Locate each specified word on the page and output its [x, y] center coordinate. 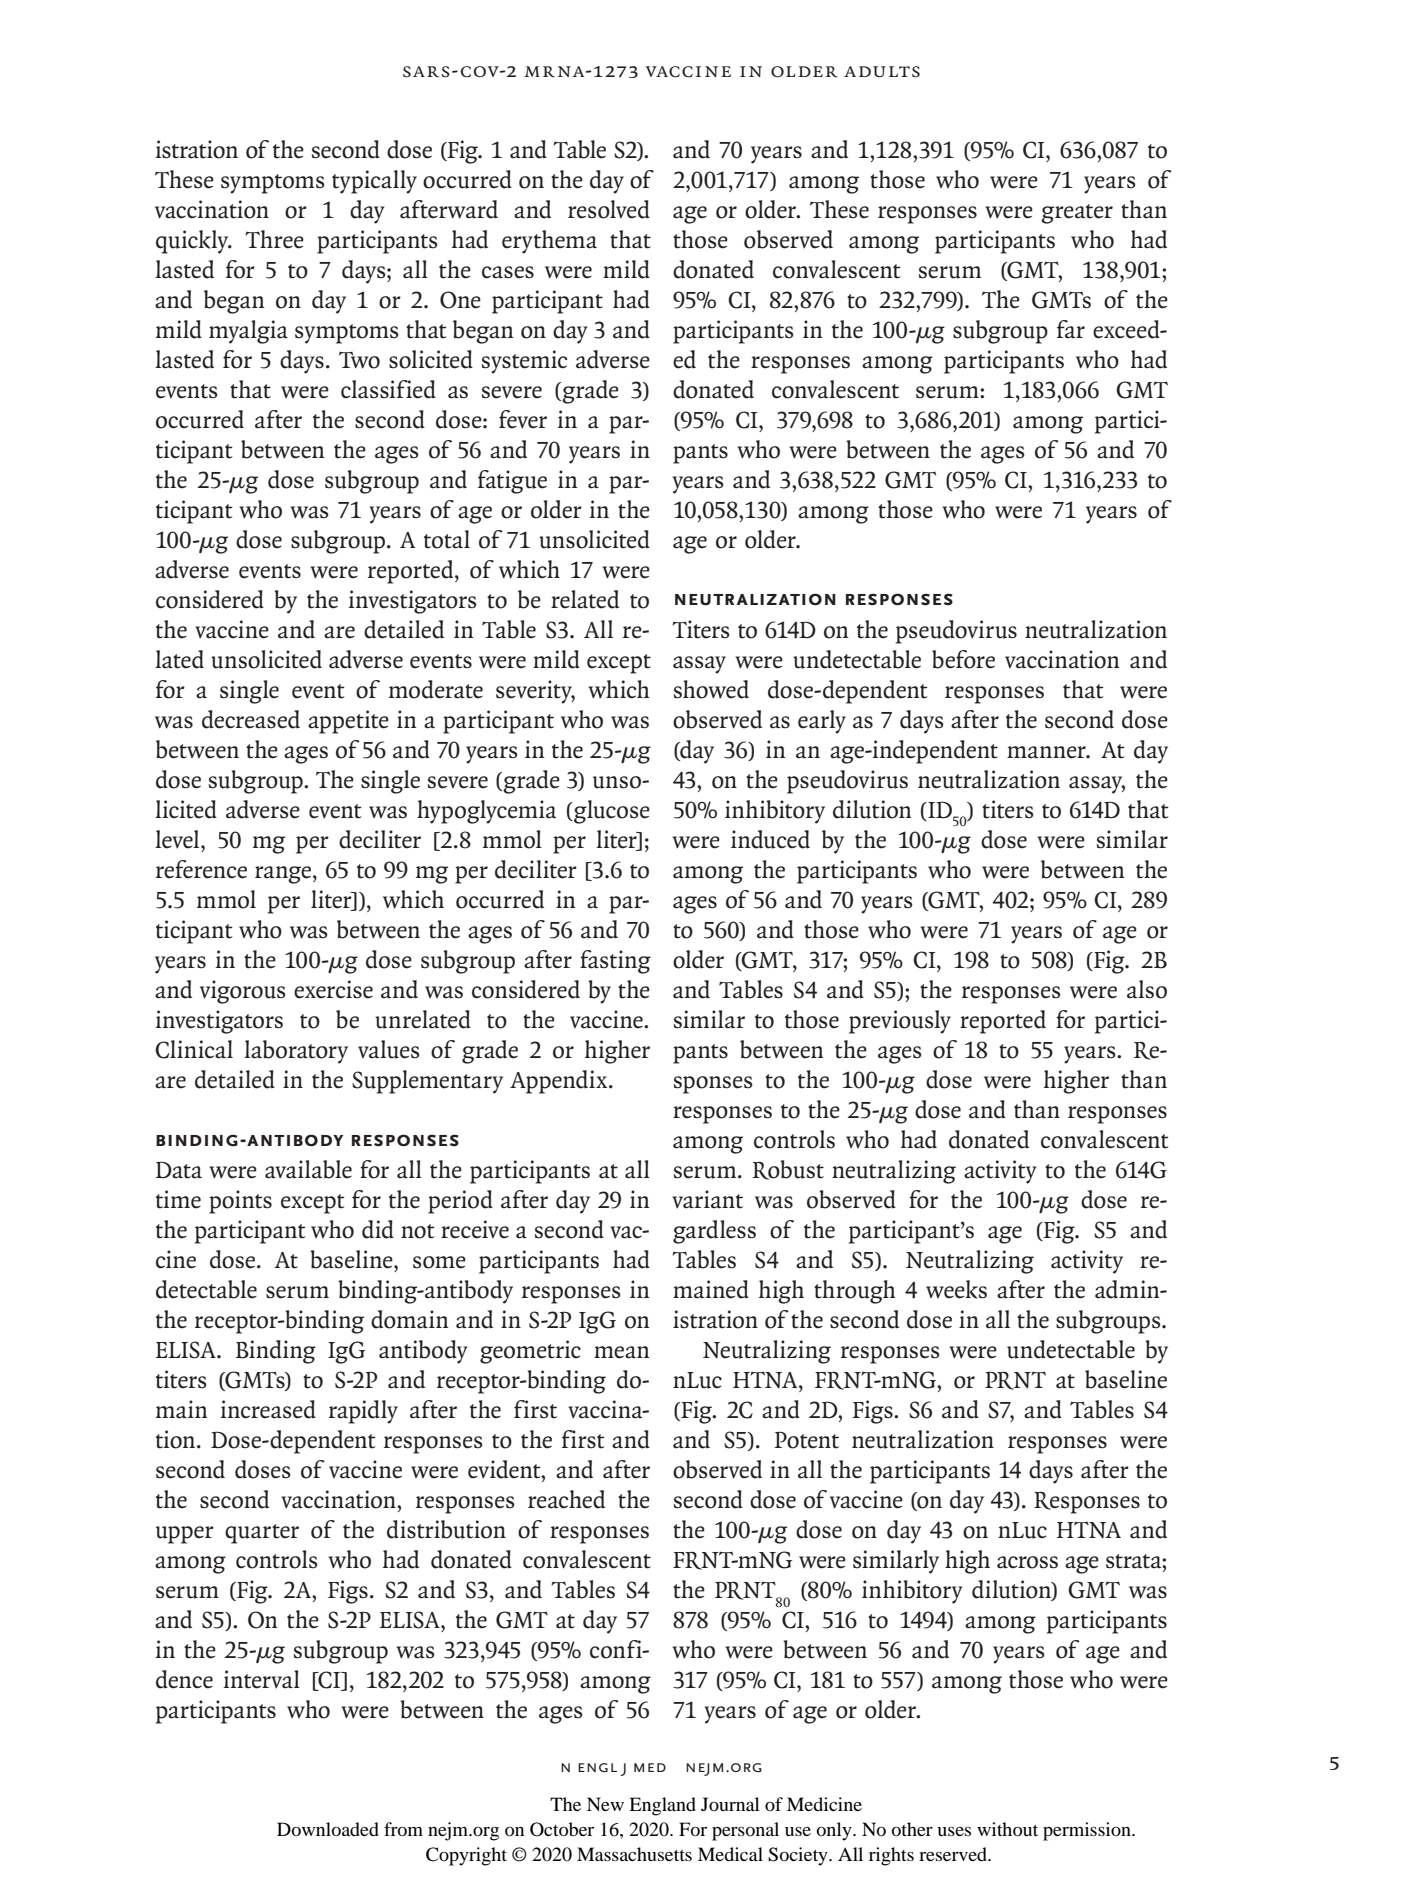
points [240, 1202]
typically [374, 182]
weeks [956, 1289]
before [963, 659]
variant [707, 1199]
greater [1077, 214]
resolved [609, 209]
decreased [251, 719]
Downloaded [328, 1829]
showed [711, 689]
